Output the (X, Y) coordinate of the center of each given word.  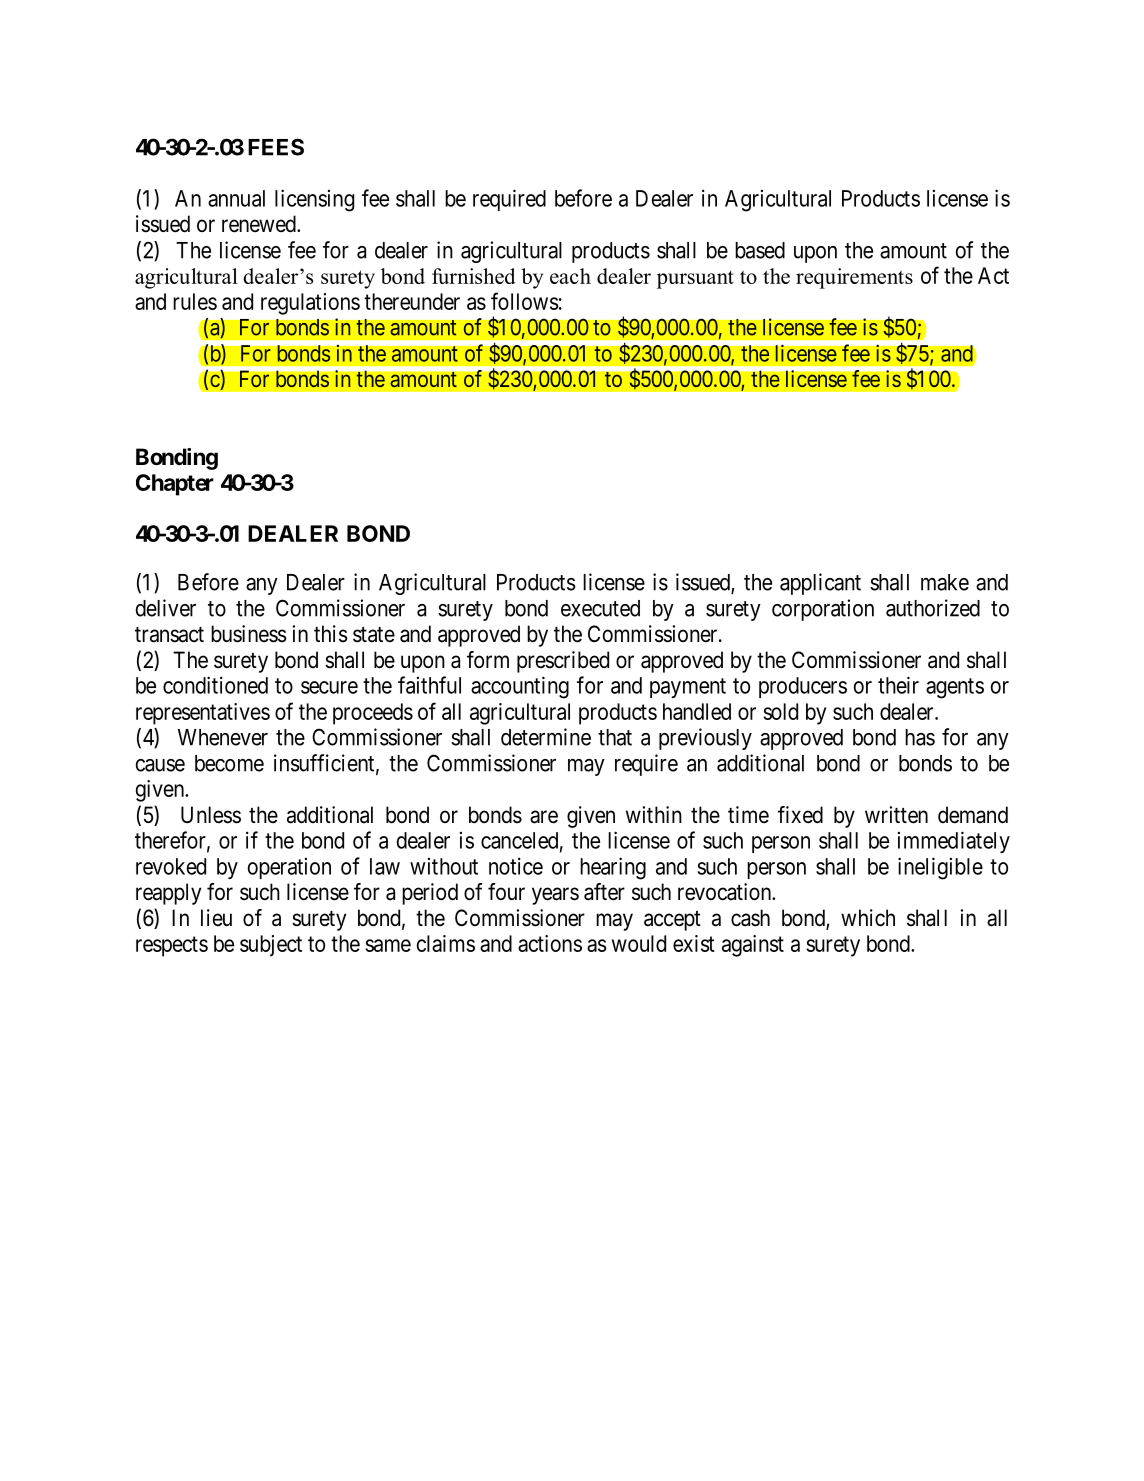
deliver (166, 608)
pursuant (695, 279)
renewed (260, 224)
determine (546, 737)
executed (600, 608)
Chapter (175, 485)
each (570, 276)
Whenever (223, 737)
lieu (216, 917)
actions (550, 943)
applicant (820, 584)
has (920, 737)
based (760, 250)
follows (525, 301)
